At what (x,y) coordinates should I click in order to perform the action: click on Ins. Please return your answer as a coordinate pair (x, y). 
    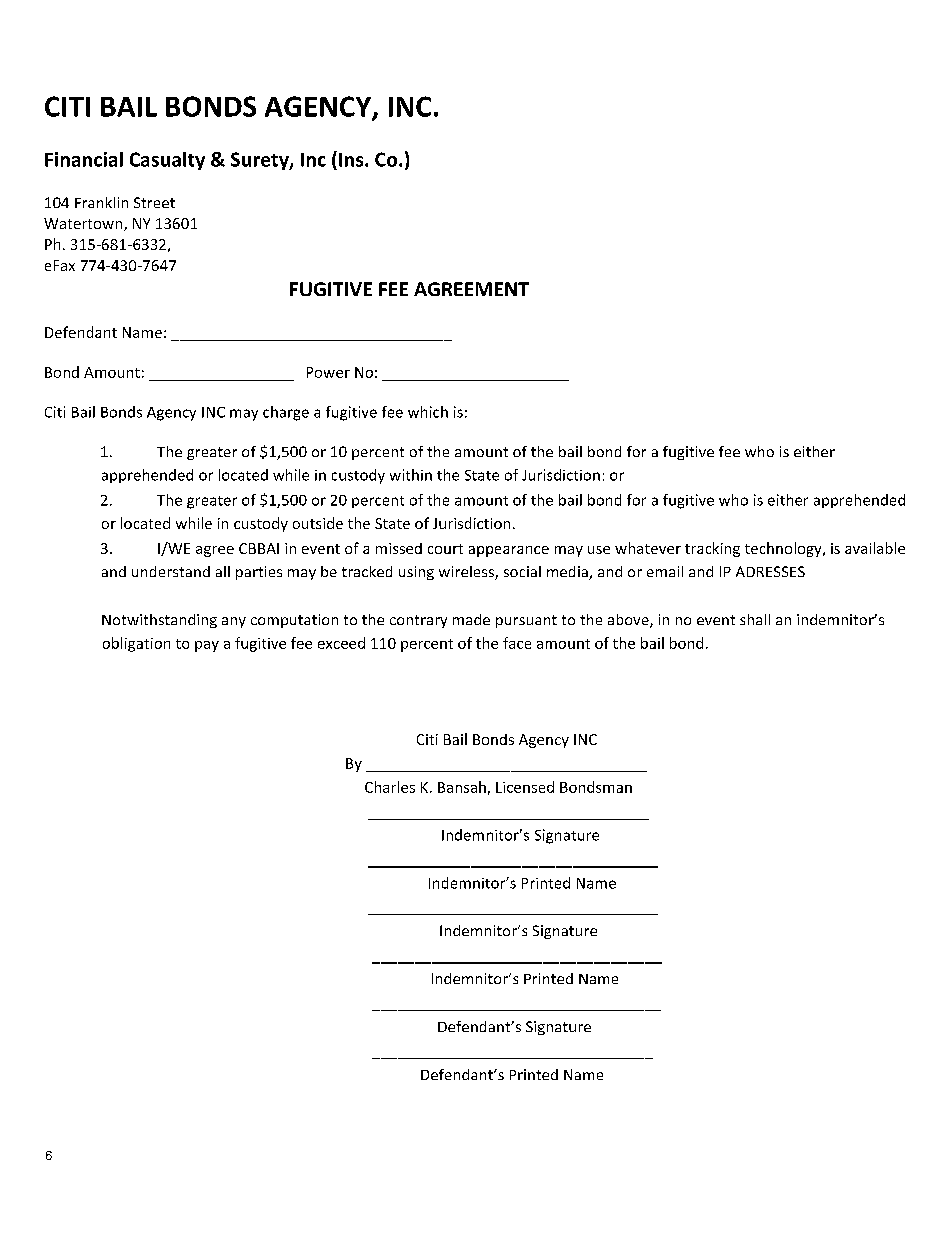
    Looking at the image, I should click on (352, 160).
